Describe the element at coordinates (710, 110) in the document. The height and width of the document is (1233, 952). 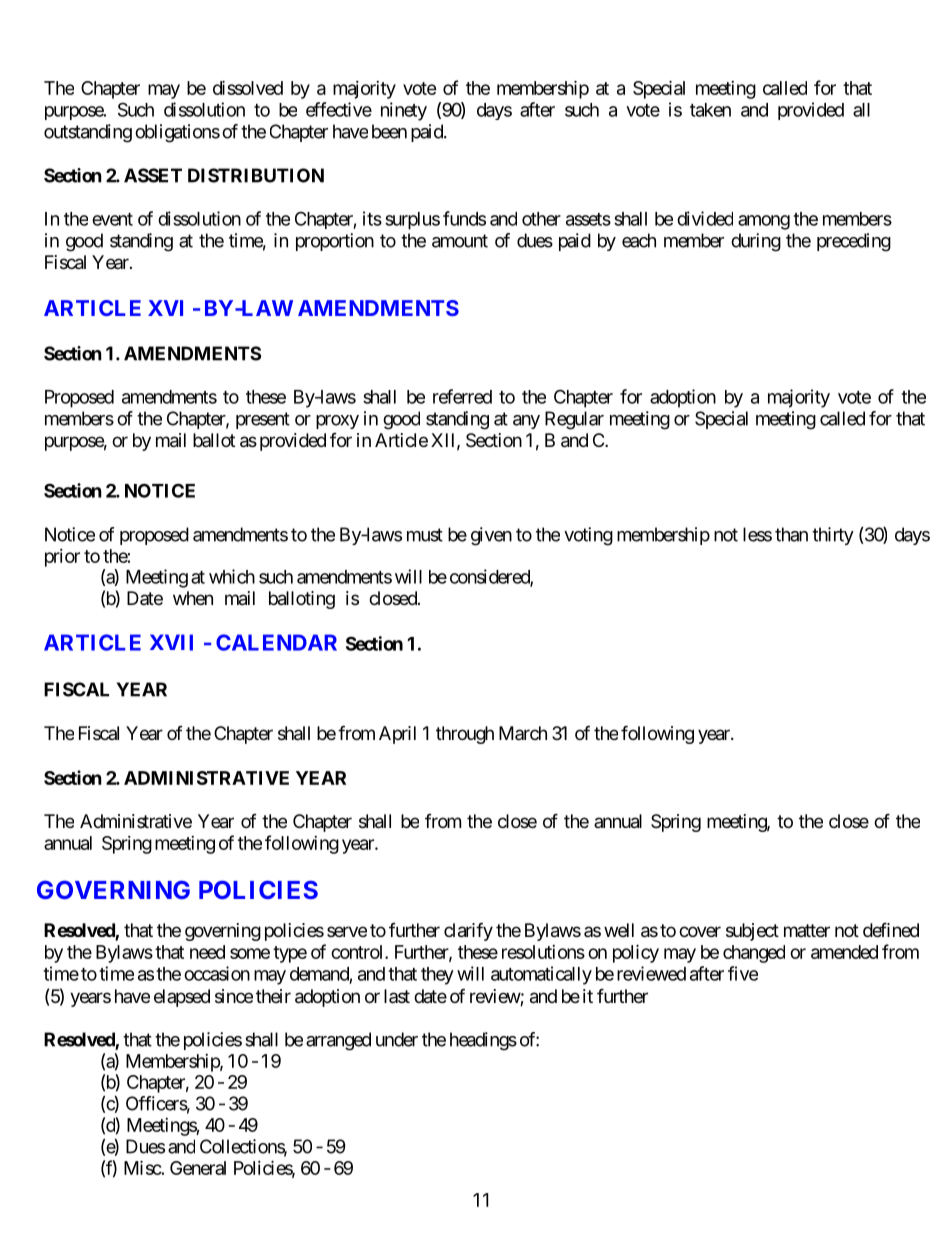
I see `taken` at that location.
